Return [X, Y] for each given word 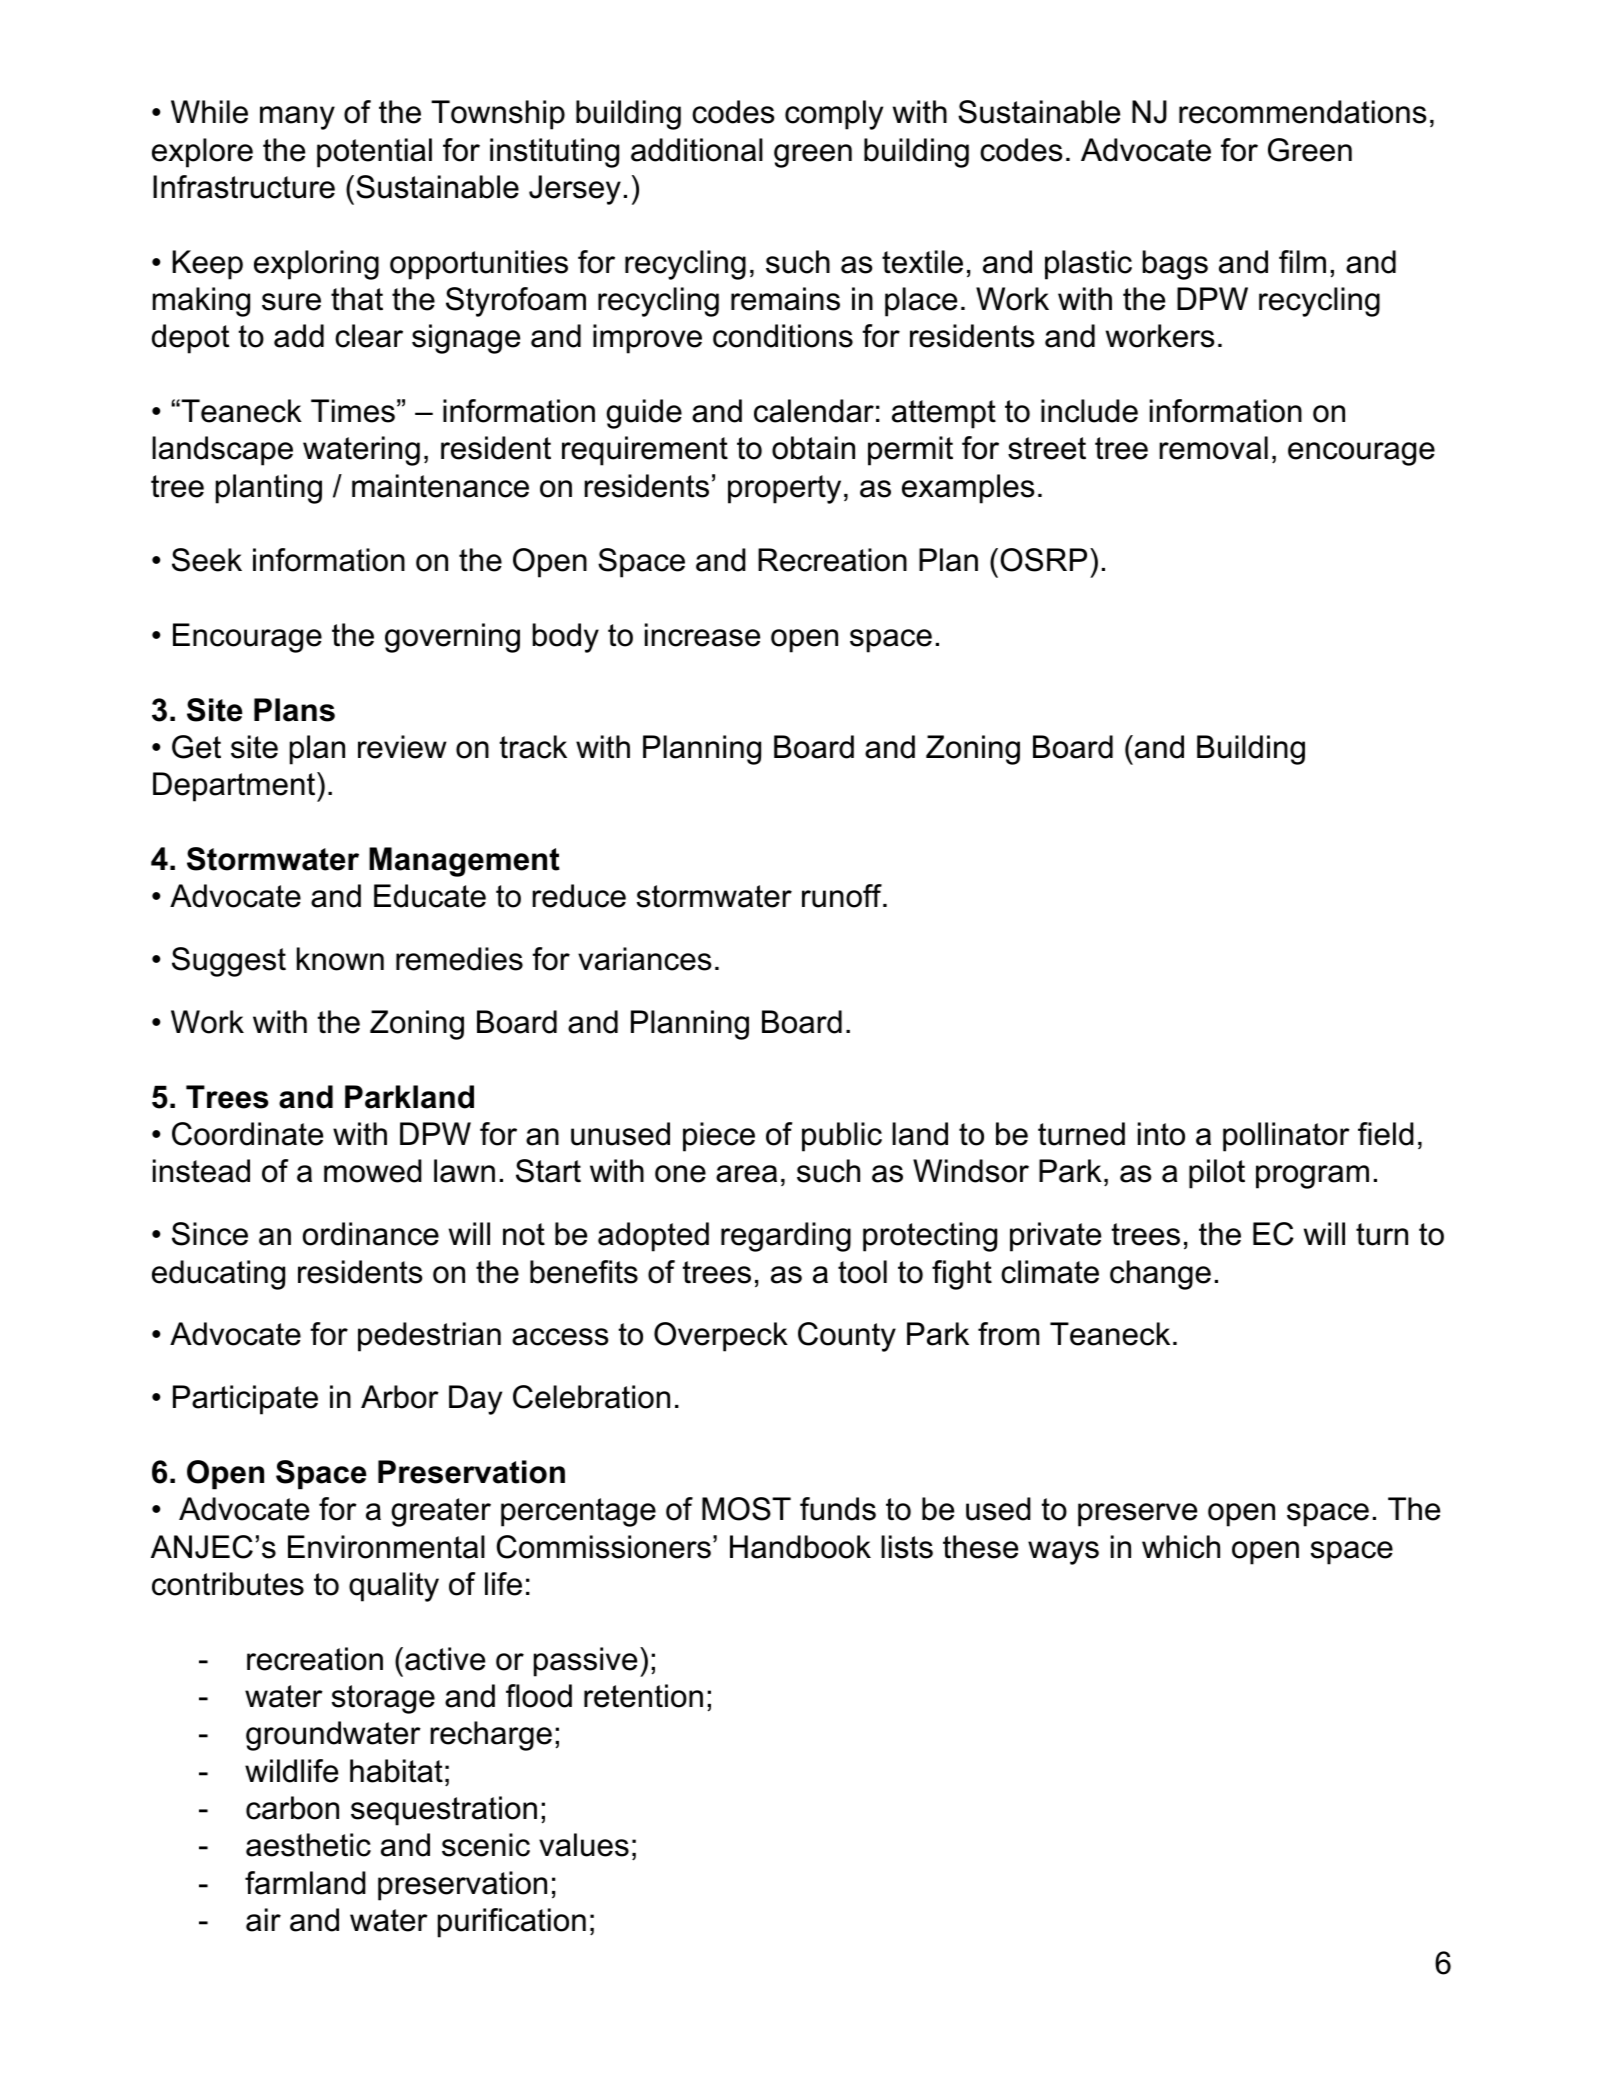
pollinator [1286, 1137]
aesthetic [308, 1845]
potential [374, 153]
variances [645, 959]
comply [834, 115]
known [340, 959]
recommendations [1303, 112]
